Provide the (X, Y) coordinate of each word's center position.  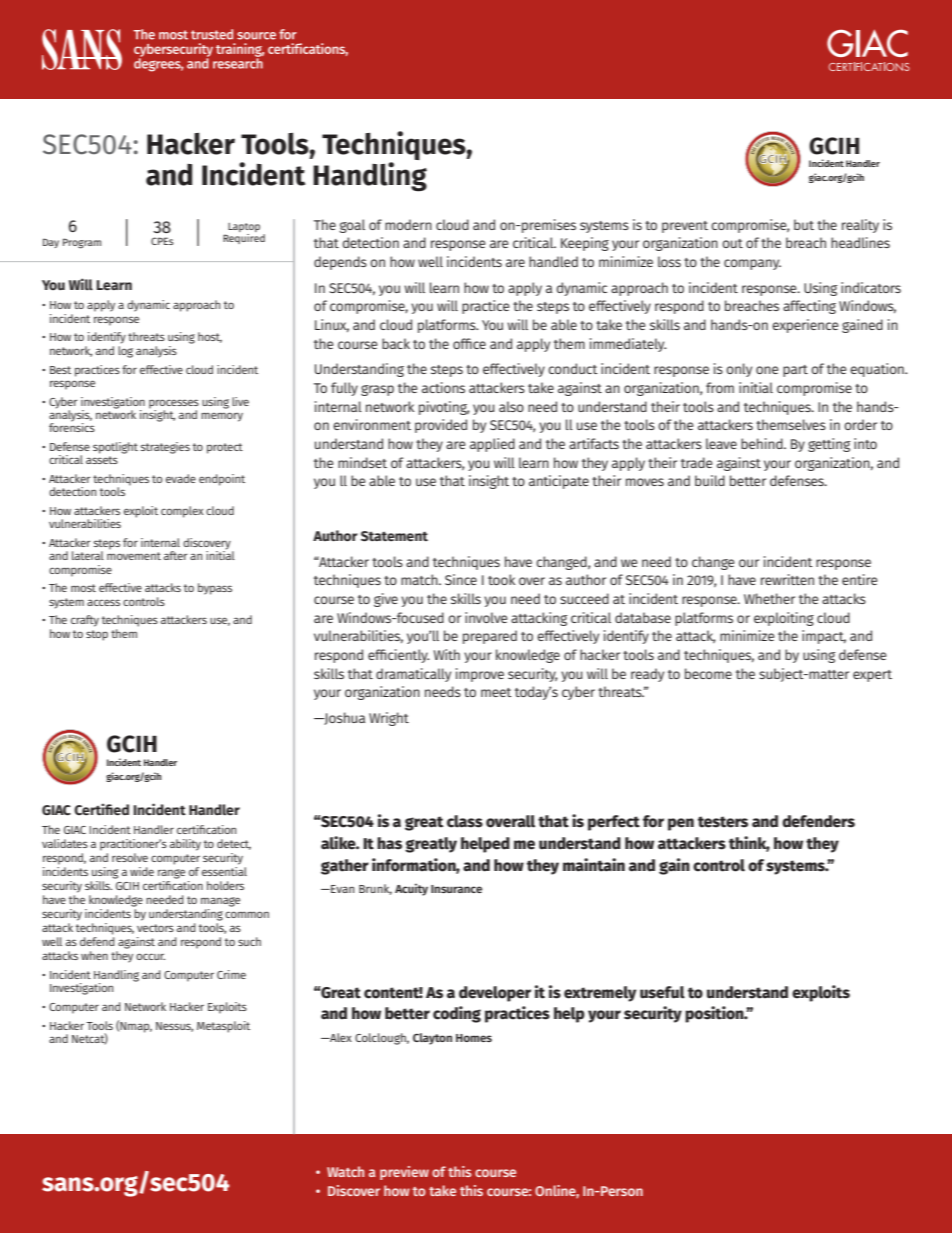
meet (496, 692)
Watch (345, 1171)
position (715, 1014)
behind (763, 443)
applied (492, 445)
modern (408, 224)
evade (181, 478)
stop (97, 635)
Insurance (456, 889)
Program (82, 243)
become (708, 673)
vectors (155, 928)
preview (404, 1173)
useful (662, 992)
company (752, 264)
